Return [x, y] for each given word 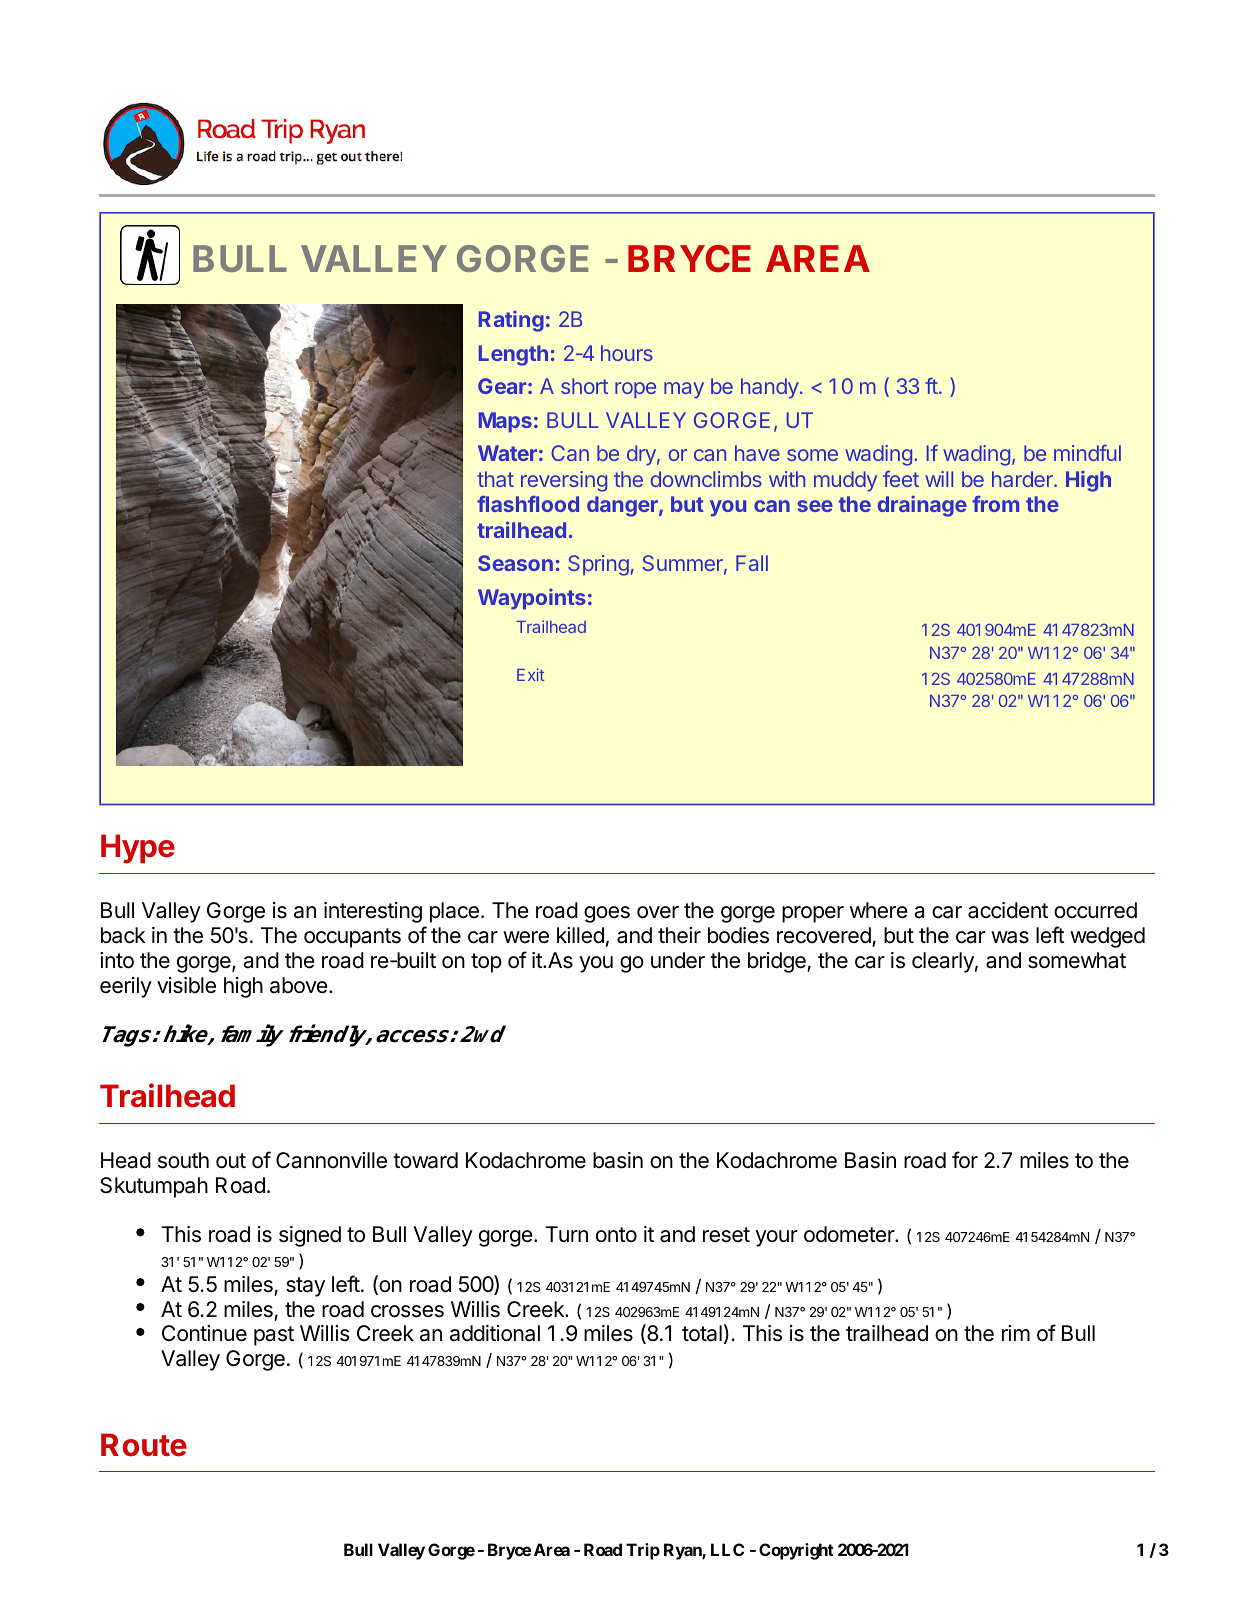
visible [186, 985]
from [995, 503]
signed [310, 1236]
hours [627, 353]
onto [616, 1235]
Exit [530, 674]
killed [580, 935]
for [965, 1160]
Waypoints [532, 599]
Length [513, 355]
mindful [1087, 453]
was [1010, 937]
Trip [643, 1551]
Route [144, 1445]
